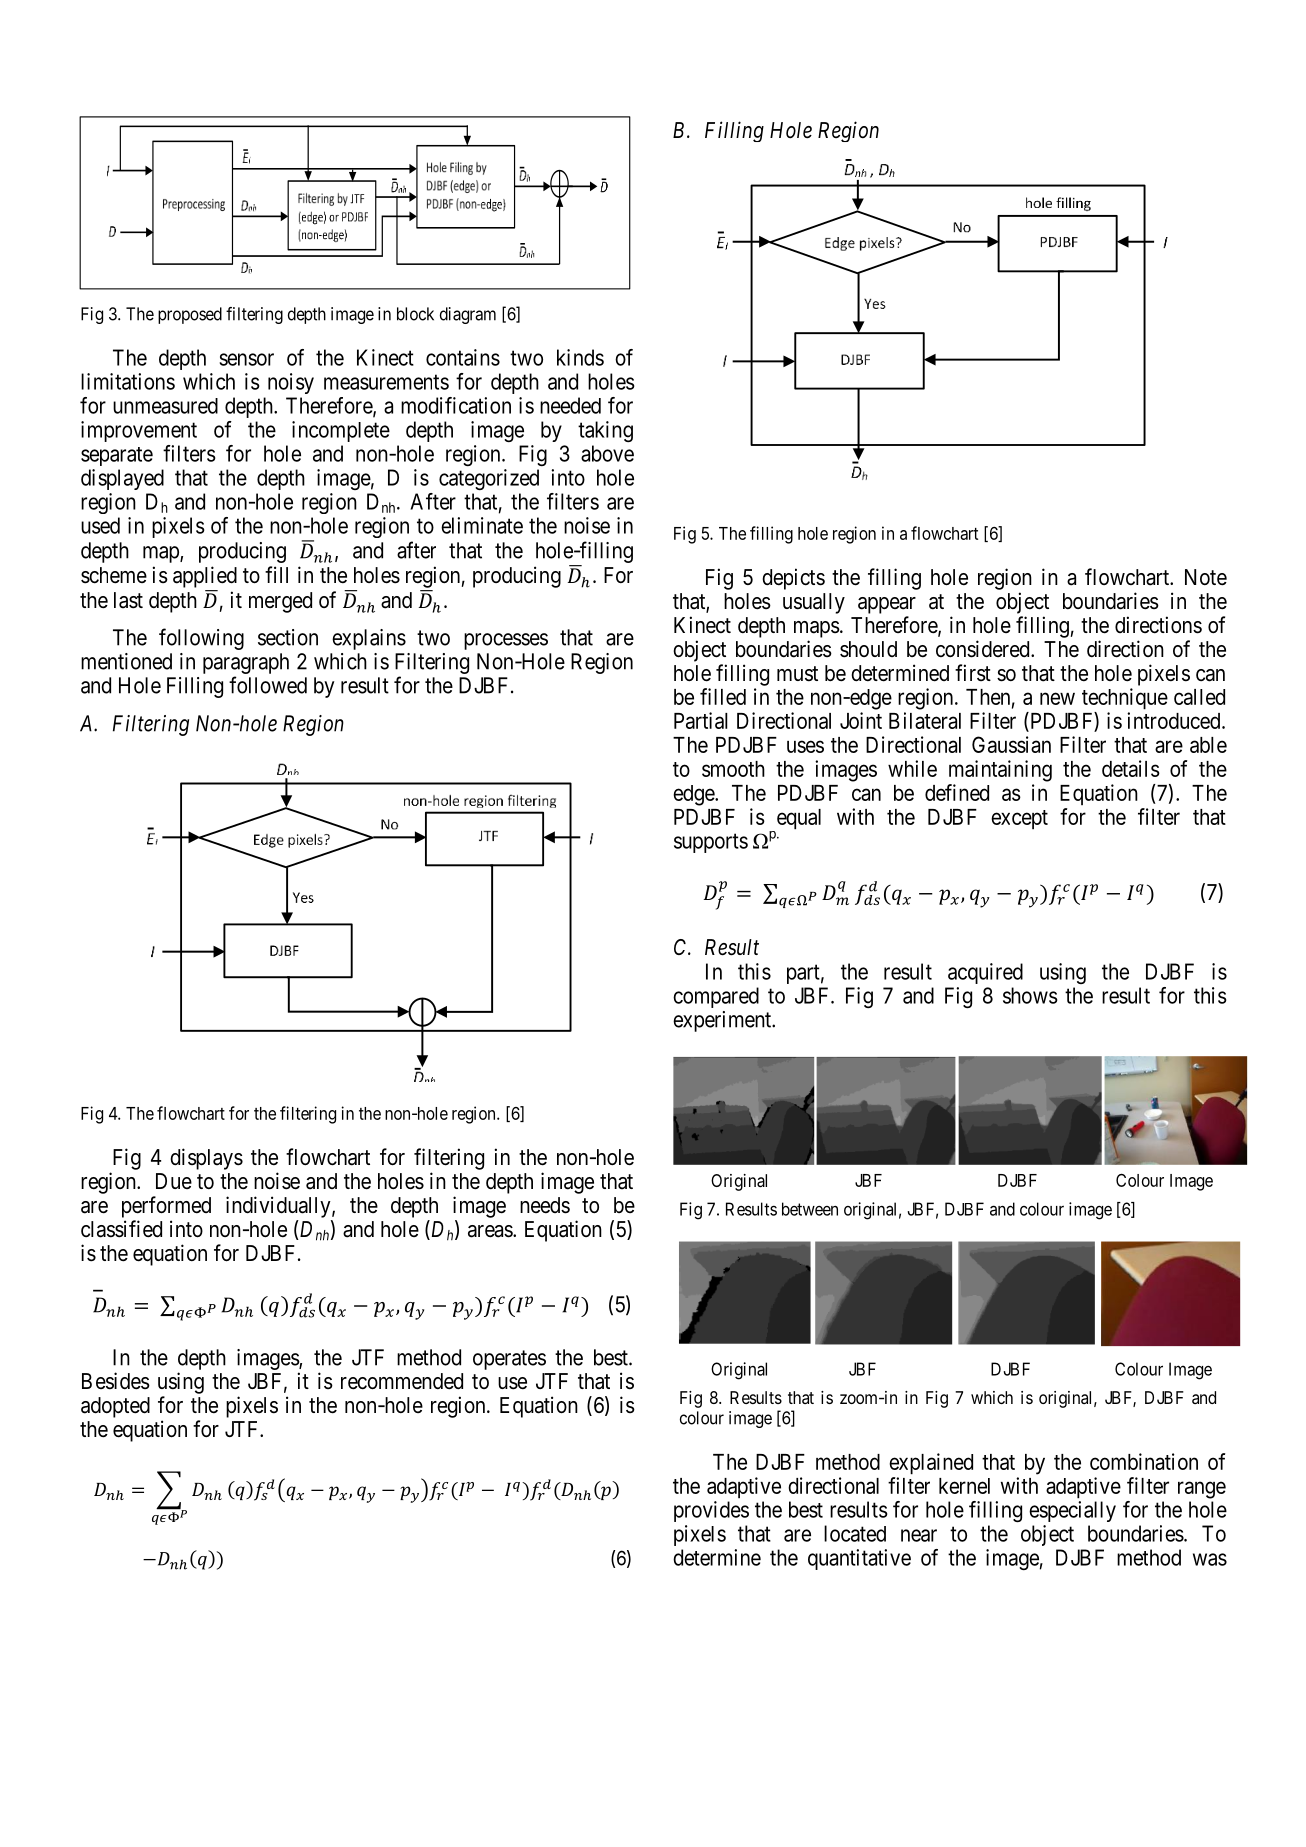 The image size is (1306, 1847). Describe the element at coordinates (580, 357) in the screenshot. I see `kinds` at that location.
